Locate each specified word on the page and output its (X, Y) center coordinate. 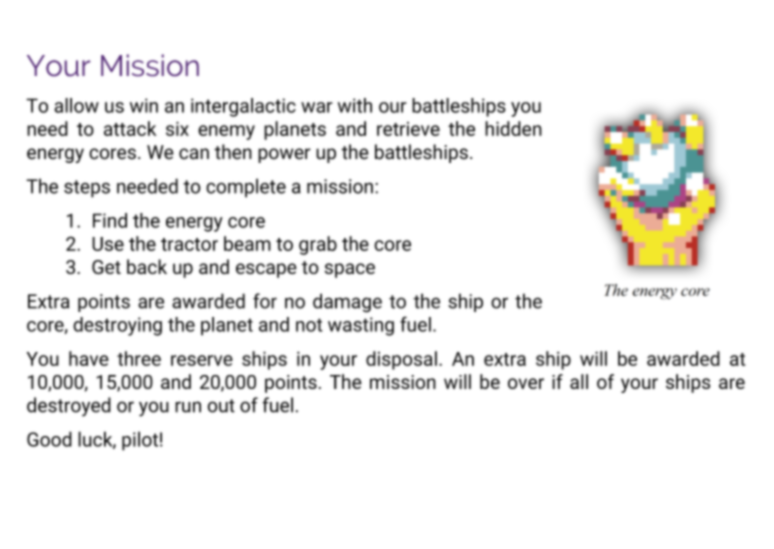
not (309, 325)
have (89, 358)
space (350, 270)
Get (106, 267)
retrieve (408, 129)
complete (246, 188)
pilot (140, 441)
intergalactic (243, 107)
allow (76, 105)
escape (266, 270)
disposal (401, 360)
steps (87, 189)
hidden (513, 128)
